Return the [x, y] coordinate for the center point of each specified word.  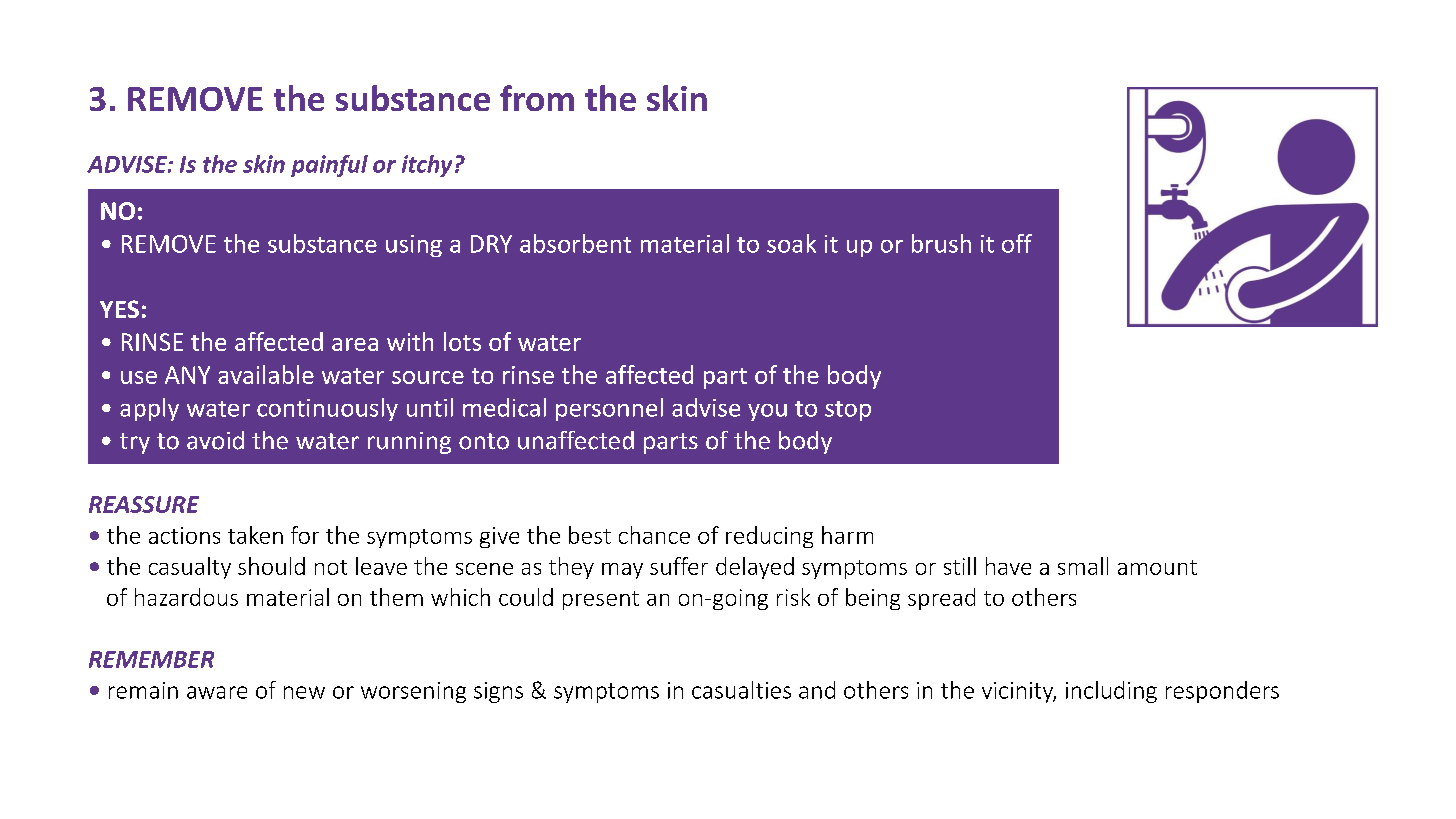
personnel [609, 409]
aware [217, 692]
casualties [741, 690]
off [1017, 243]
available [266, 374]
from [537, 98]
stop [848, 411]
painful [329, 166]
